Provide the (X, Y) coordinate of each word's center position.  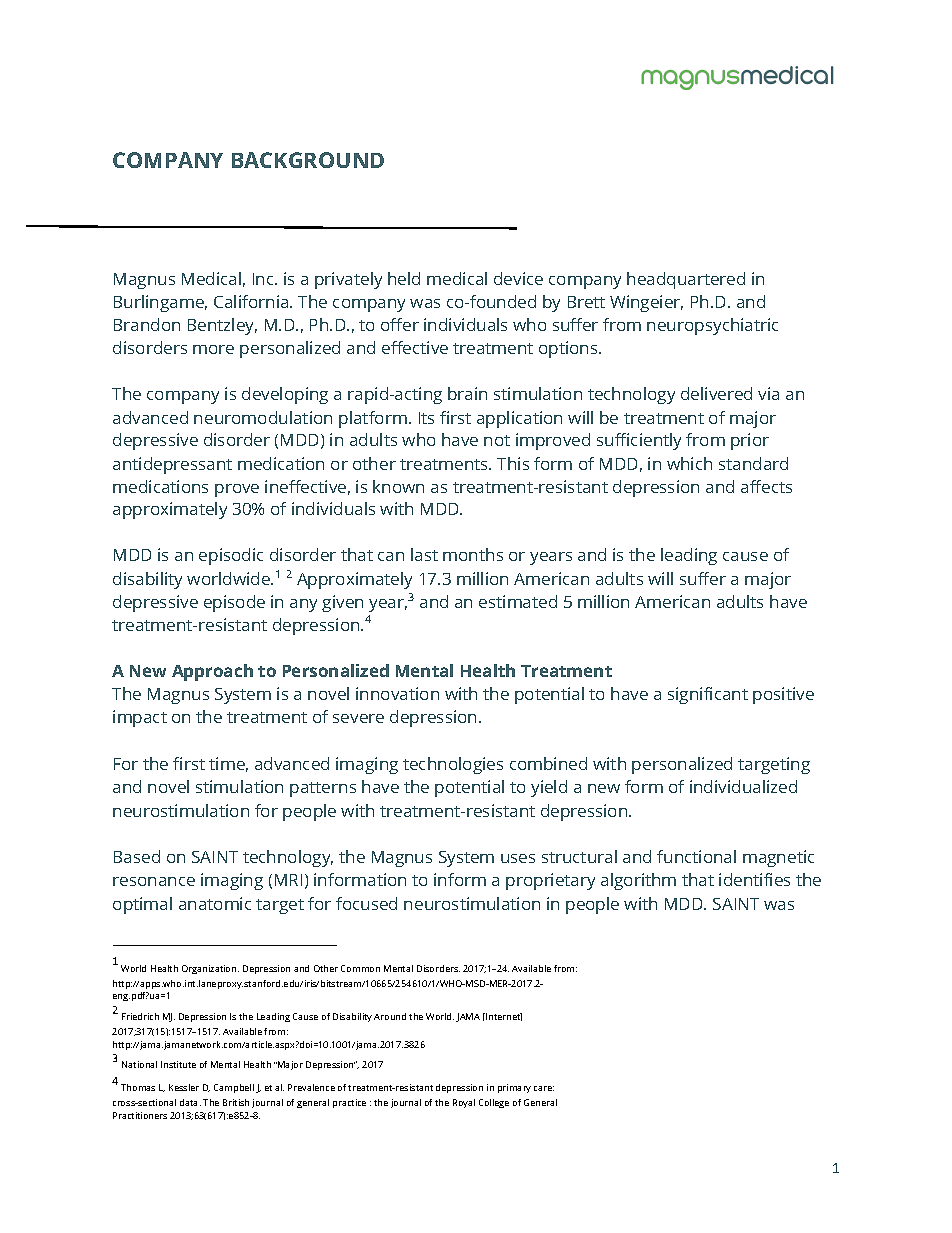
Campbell (234, 1088)
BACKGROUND (308, 160)
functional (696, 856)
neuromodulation (263, 417)
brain (467, 393)
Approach (212, 672)
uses (518, 858)
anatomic (215, 903)
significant (708, 695)
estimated (518, 601)
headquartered (686, 280)
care (544, 1088)
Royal (464, 1103)
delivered (716, 393)
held (404, 278)
